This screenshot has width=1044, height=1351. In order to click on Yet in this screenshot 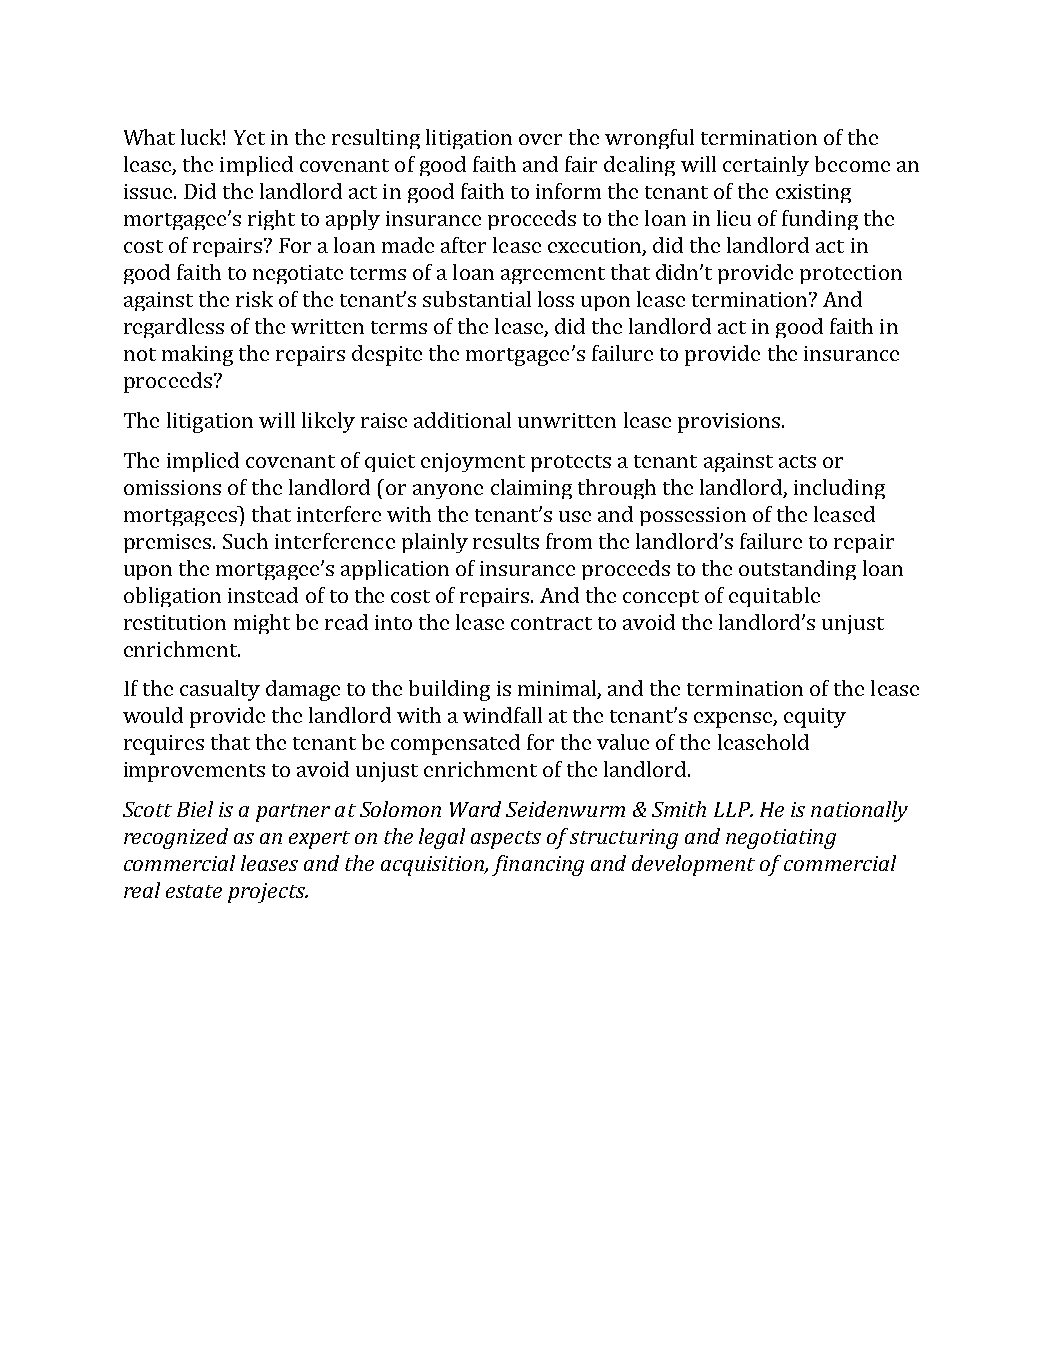, I will do `click(249, 137)`.
